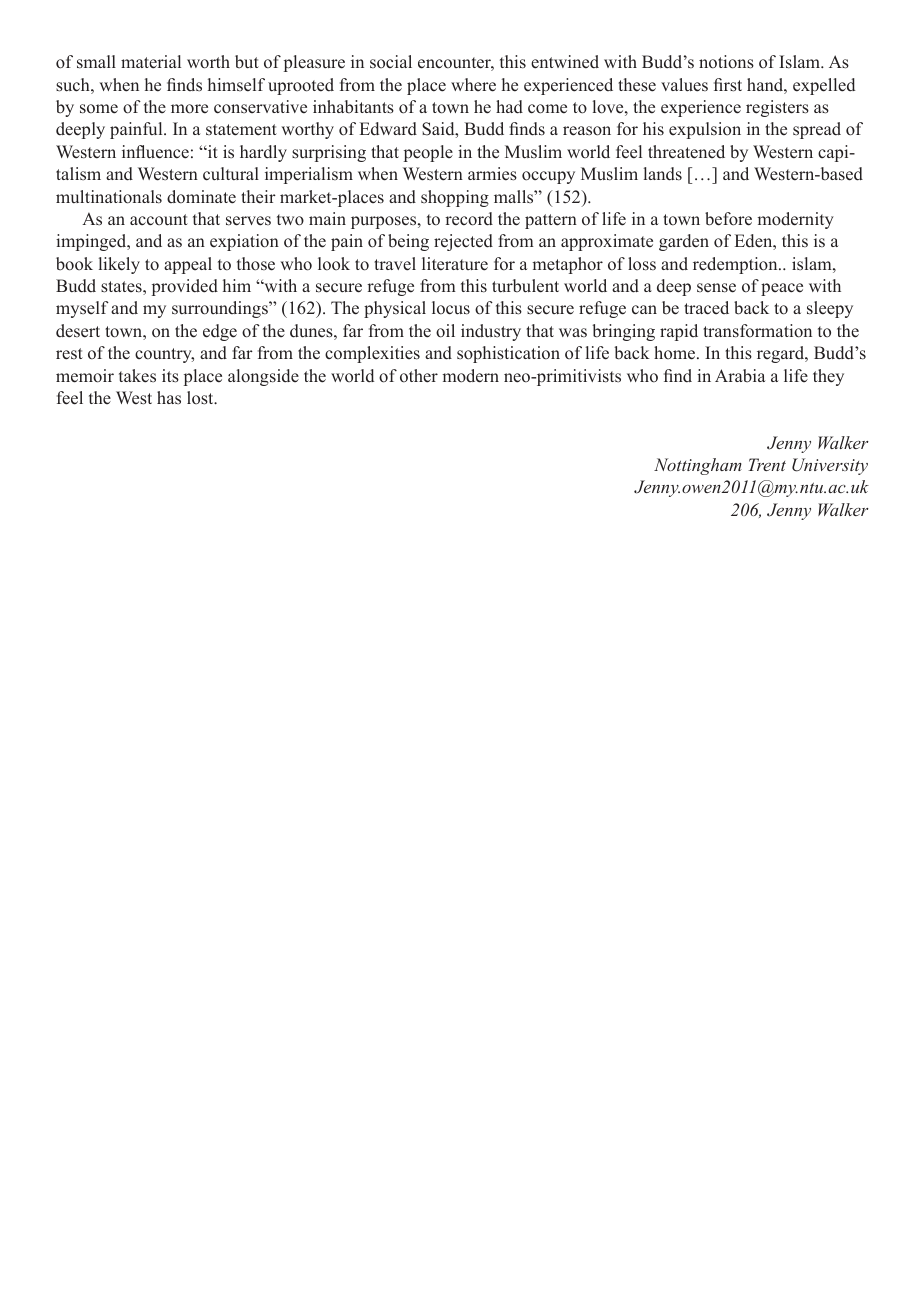 Image resolution: width=924 pixels, height=1308 pixels. Describe the element at coordinates (757, 331) in the document. I see `transformation` at that location.
